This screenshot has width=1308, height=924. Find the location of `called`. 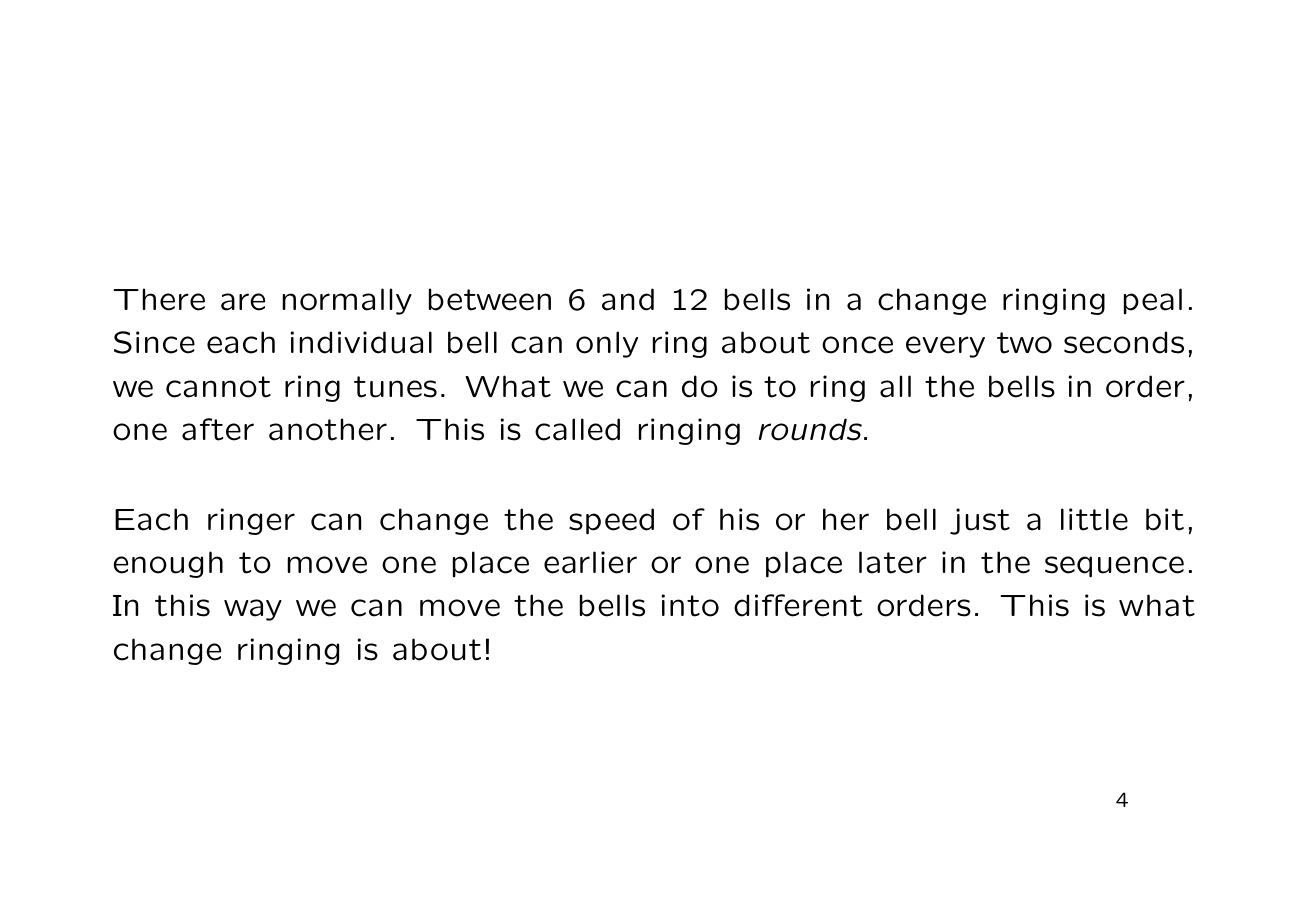

called is located at coordinates (577, 429).
